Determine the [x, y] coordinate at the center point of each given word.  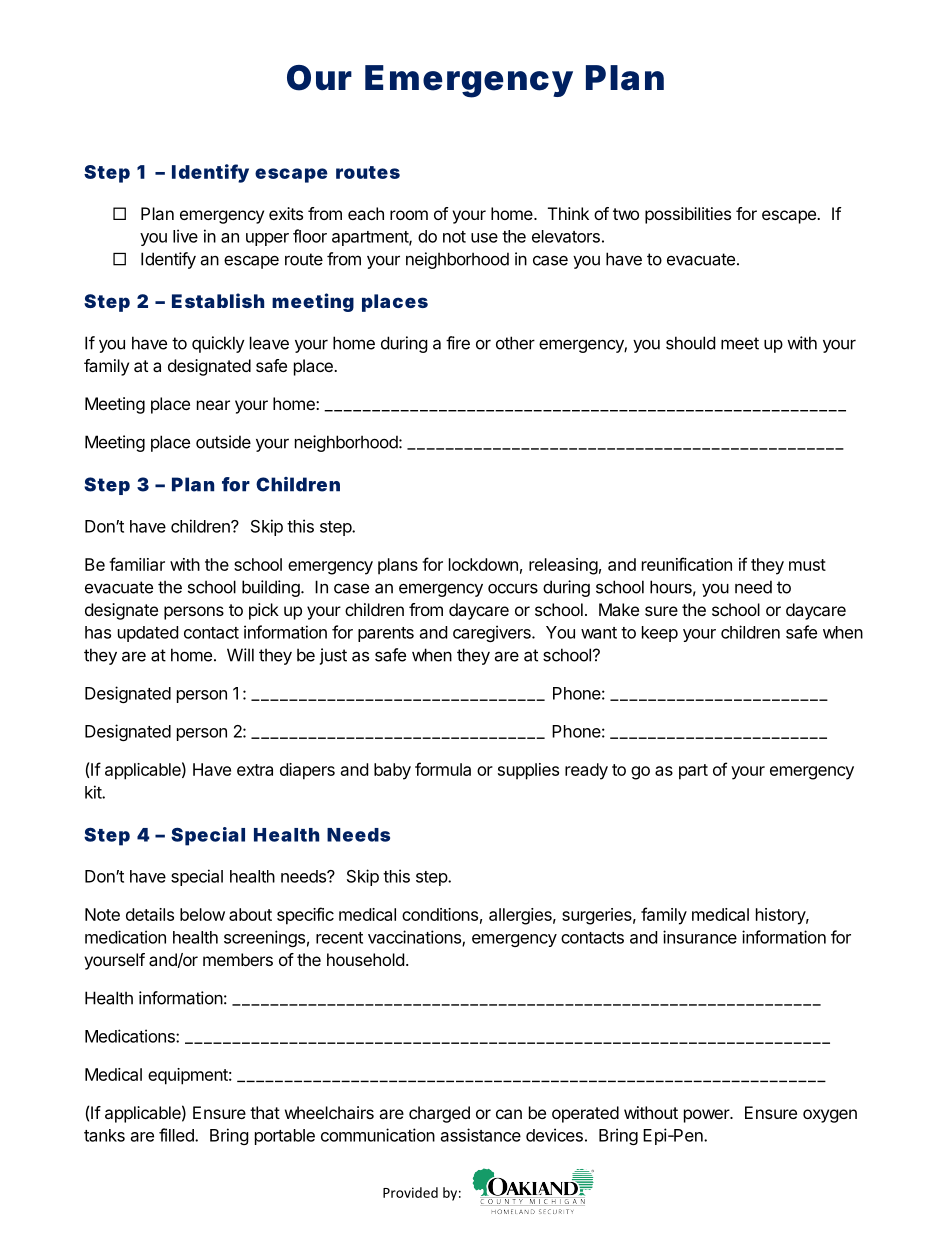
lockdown [483, 564]
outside [223, 442]
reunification [687, 564]
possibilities [688, 215]
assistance [481, 1135]
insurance [700, 937]
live [185, 236]
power [707, 1116]
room [409, 215]
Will [240, 655]
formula [443, 769]
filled [177, 1135]
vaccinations [415, 938]
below [202, 914]
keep [660, 634]
